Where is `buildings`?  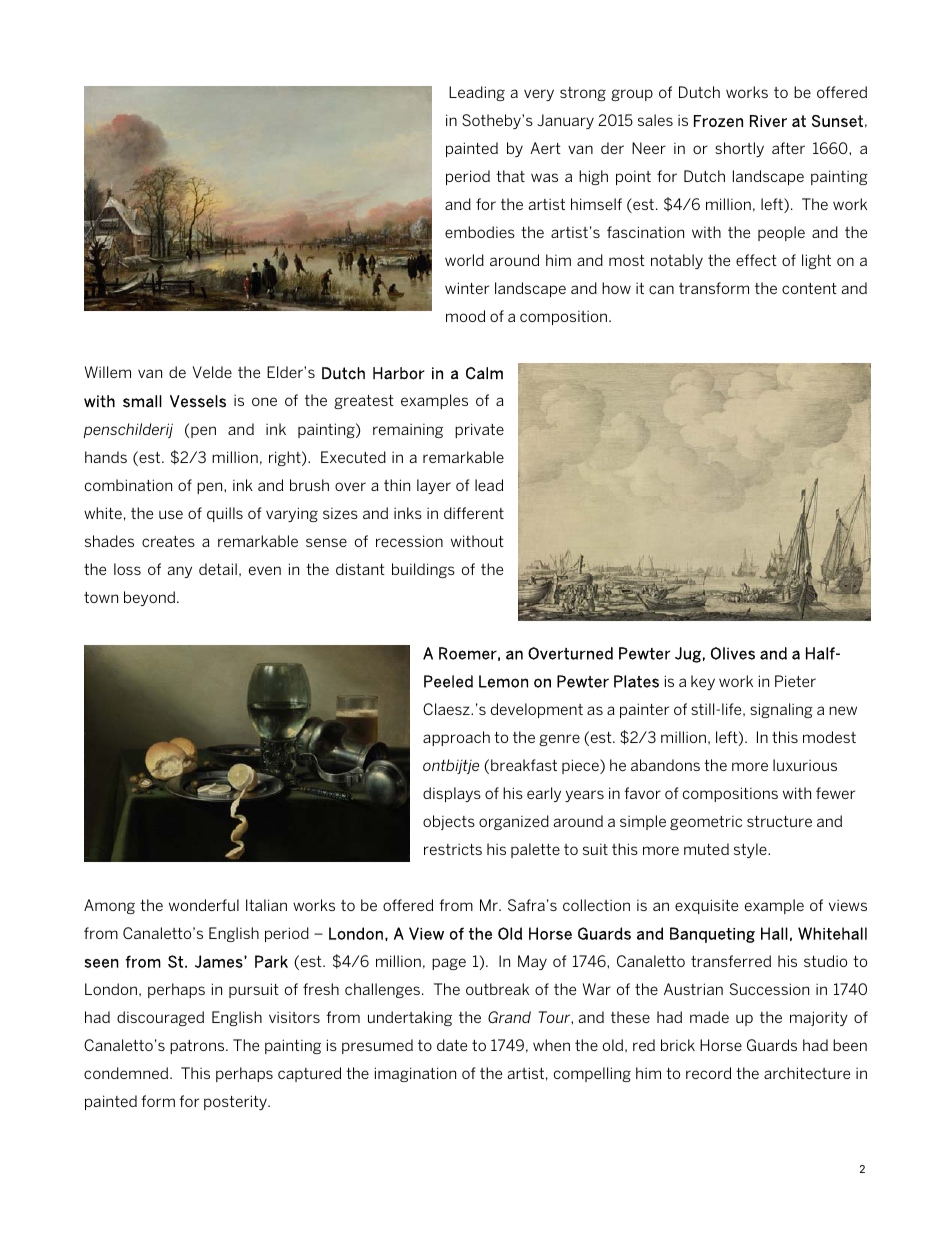
buildings is located at coordinates (423, 570).
